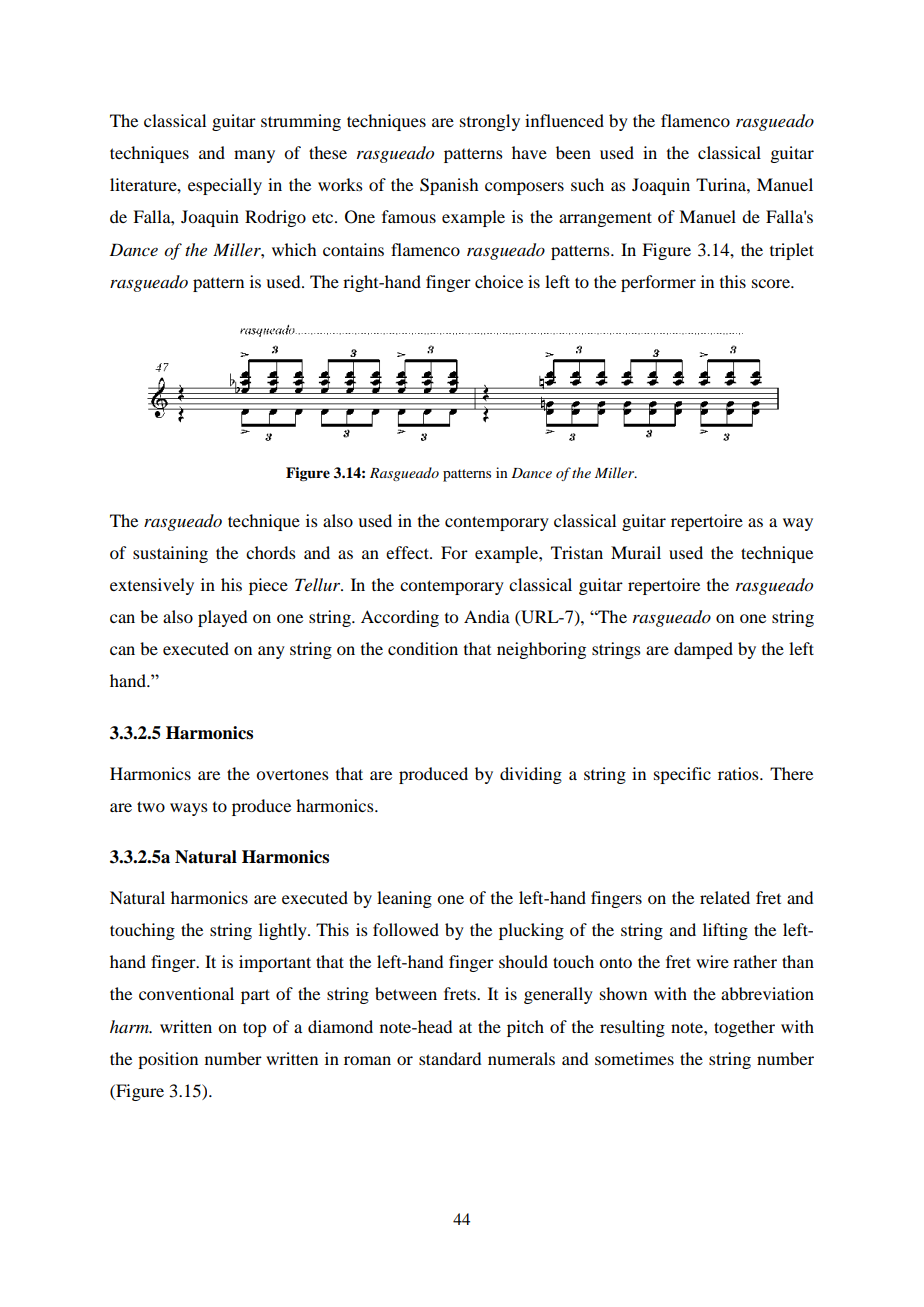  I want to click on damped, so click(703, 650).
